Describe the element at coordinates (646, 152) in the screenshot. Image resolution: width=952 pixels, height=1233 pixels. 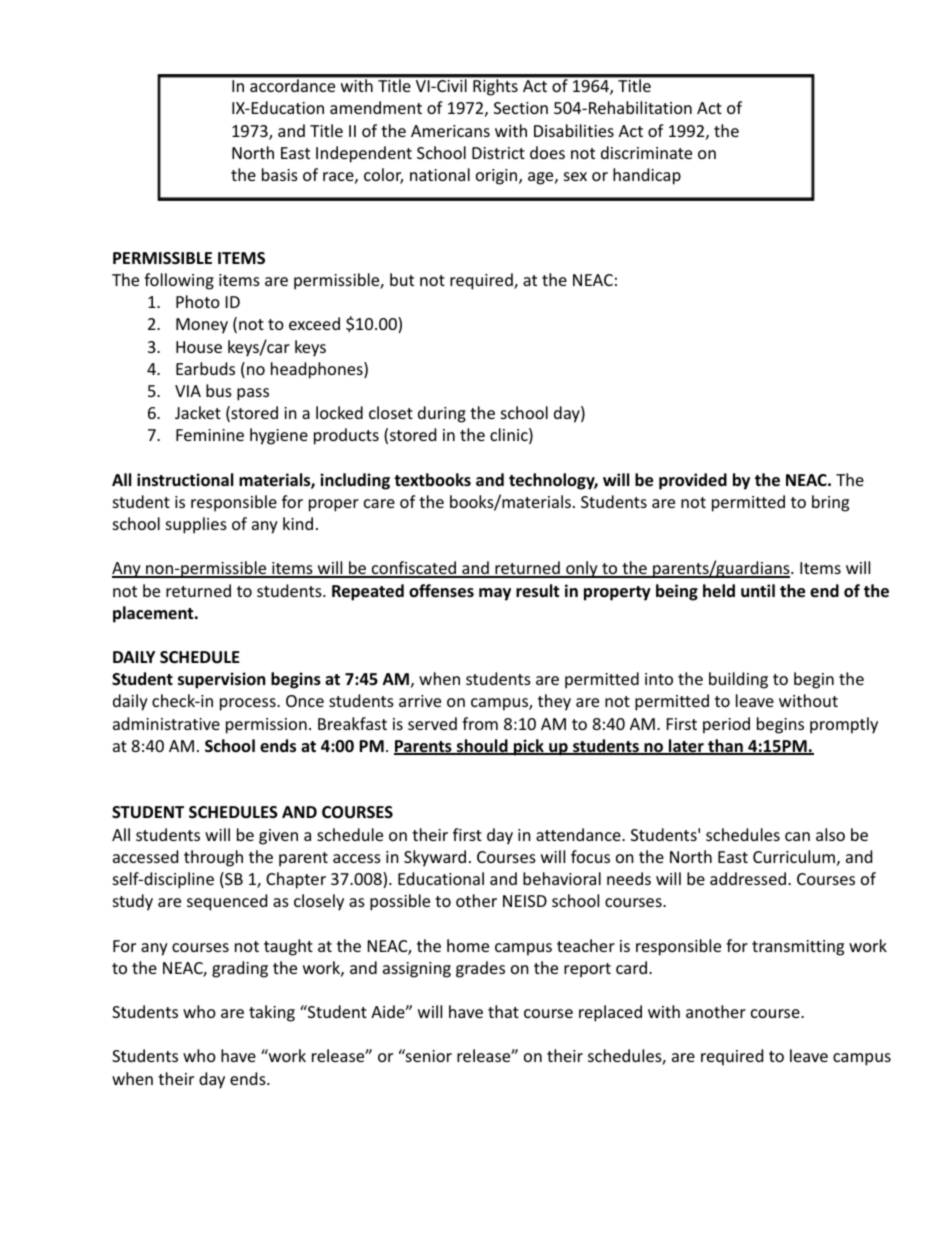
I see `discriminate` at that location.
